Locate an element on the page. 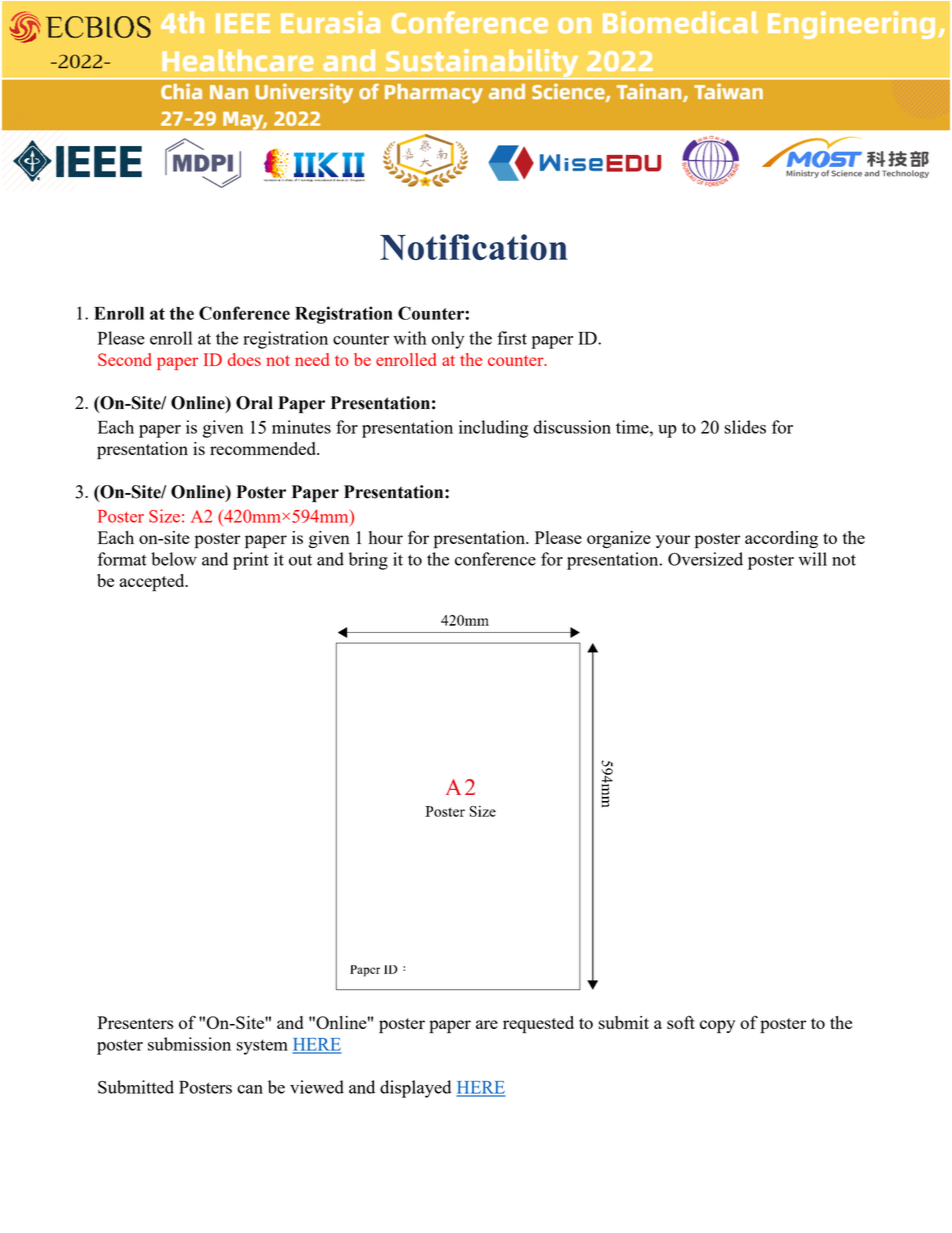 This page has height=1233, width=952. bring is located at coordinates (368, 561).
